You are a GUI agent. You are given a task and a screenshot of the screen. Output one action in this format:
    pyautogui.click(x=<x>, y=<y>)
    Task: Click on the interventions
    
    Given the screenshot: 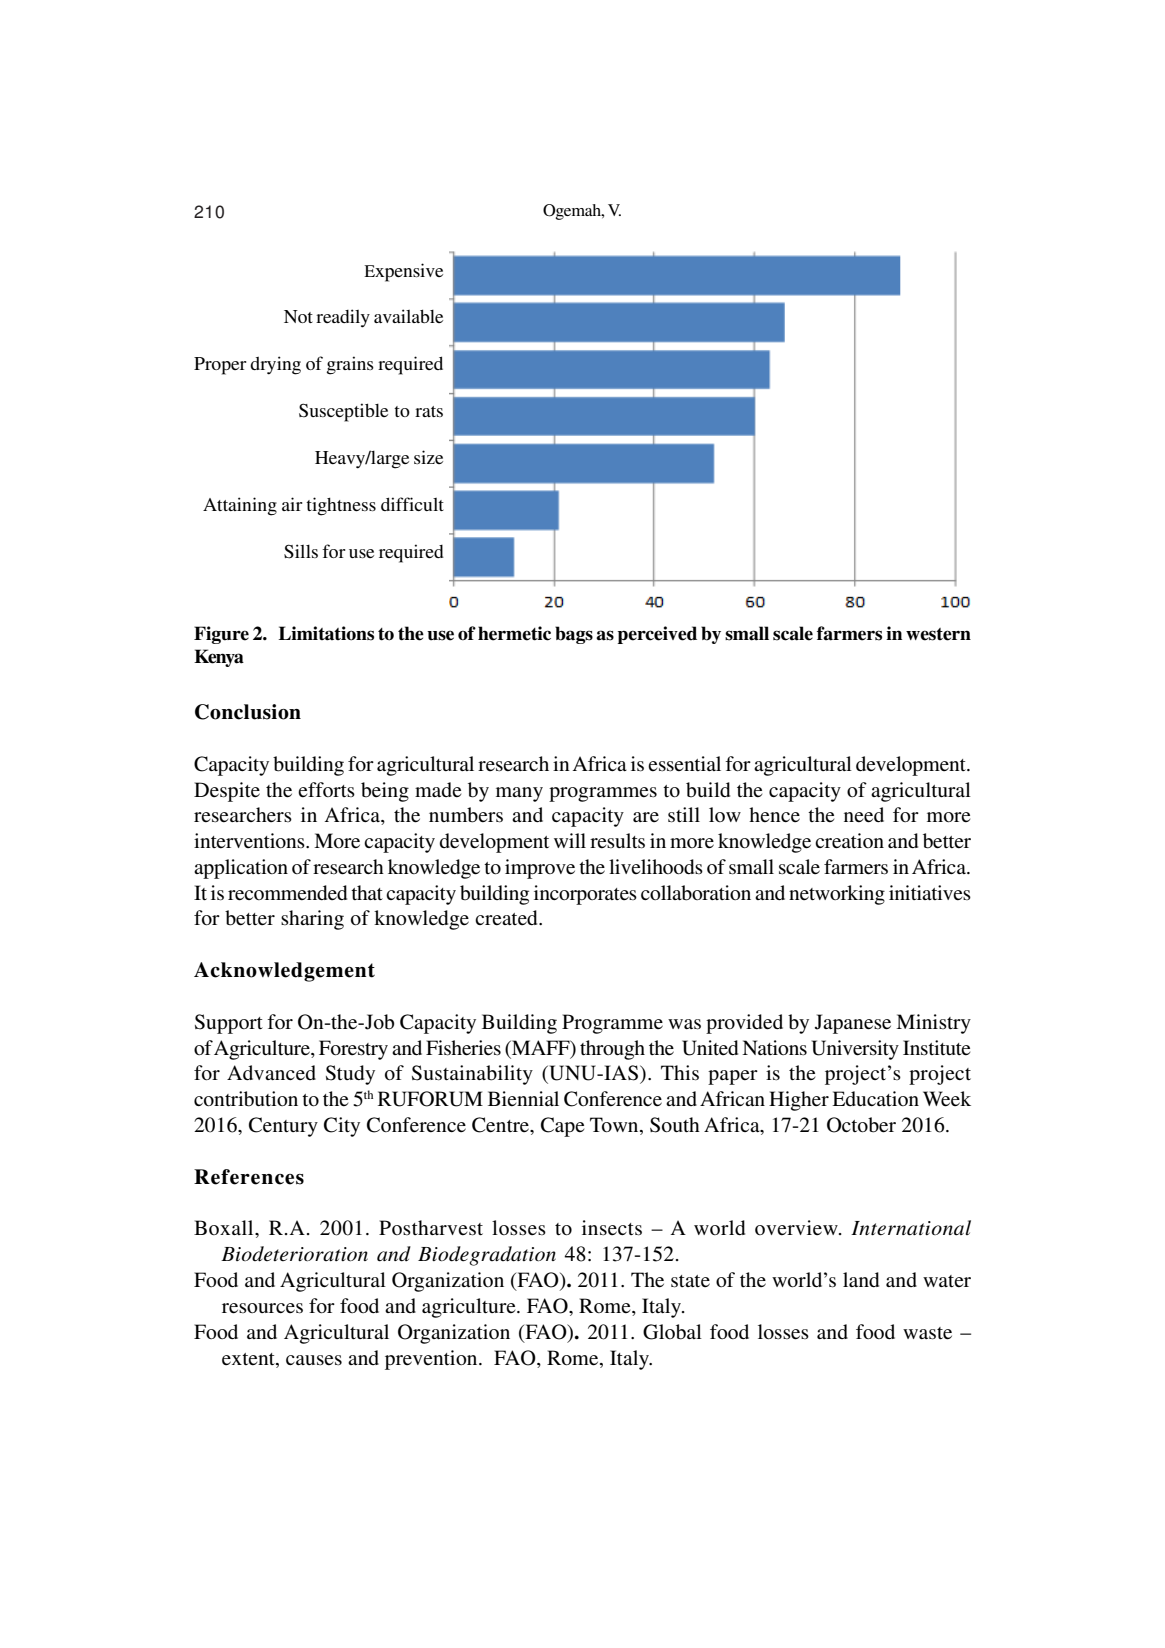 What is the action you would take?
    pyautogui.click(x=250, y=841)
